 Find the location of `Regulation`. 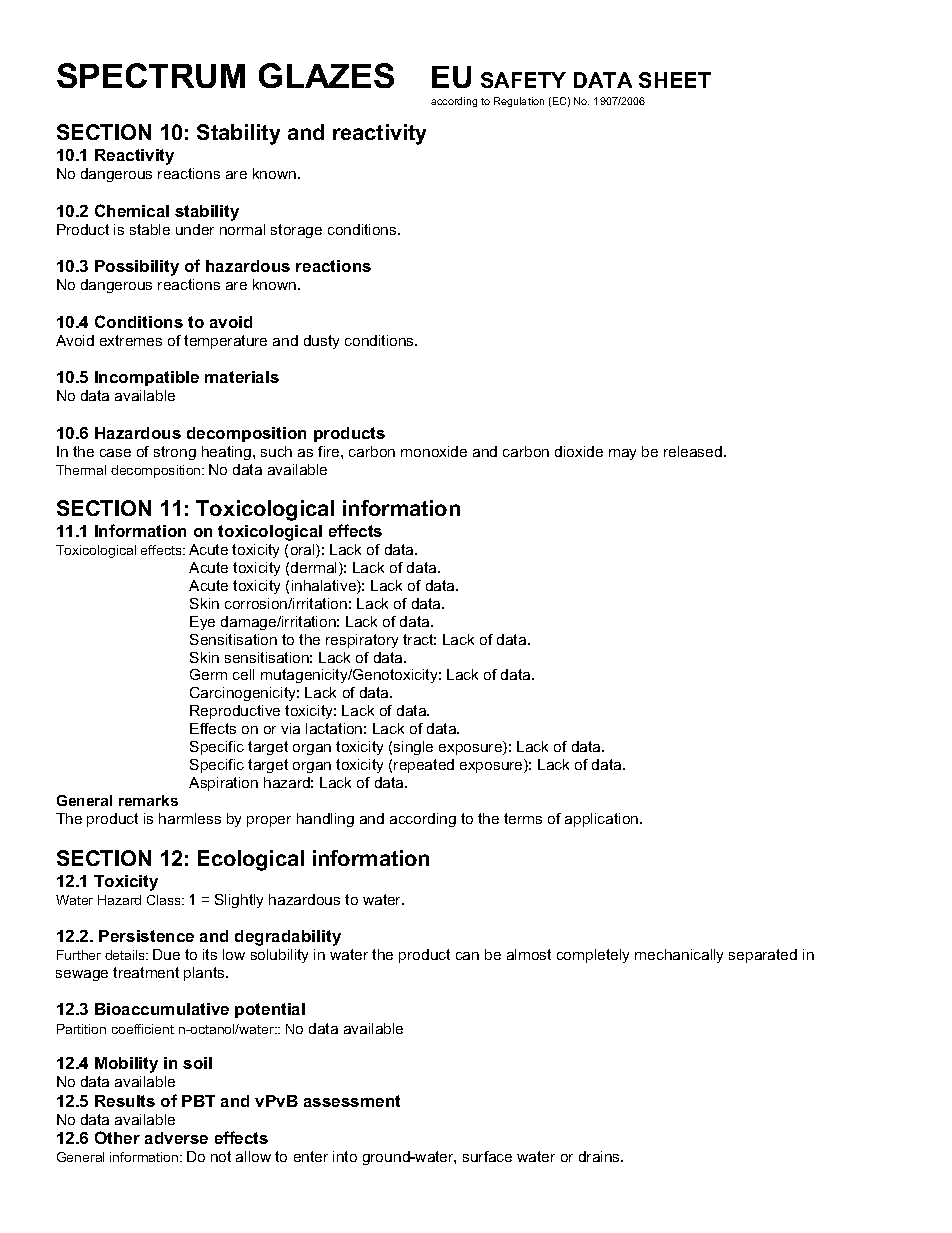

Regulation is located at coordinates (519, 102).
